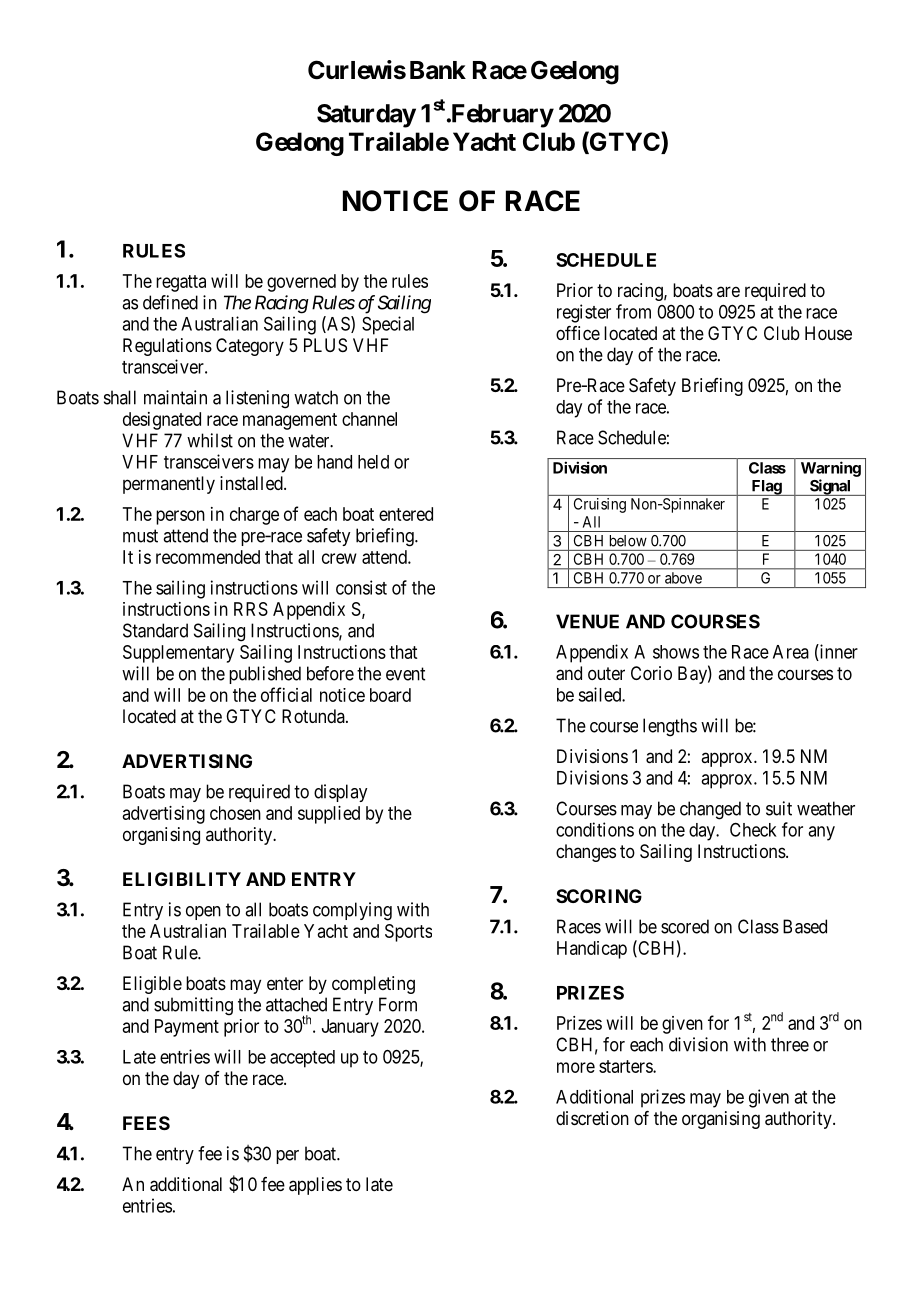  Describe the element at coordinates (366, 116) in the document. I see `Saturday` at that location.
